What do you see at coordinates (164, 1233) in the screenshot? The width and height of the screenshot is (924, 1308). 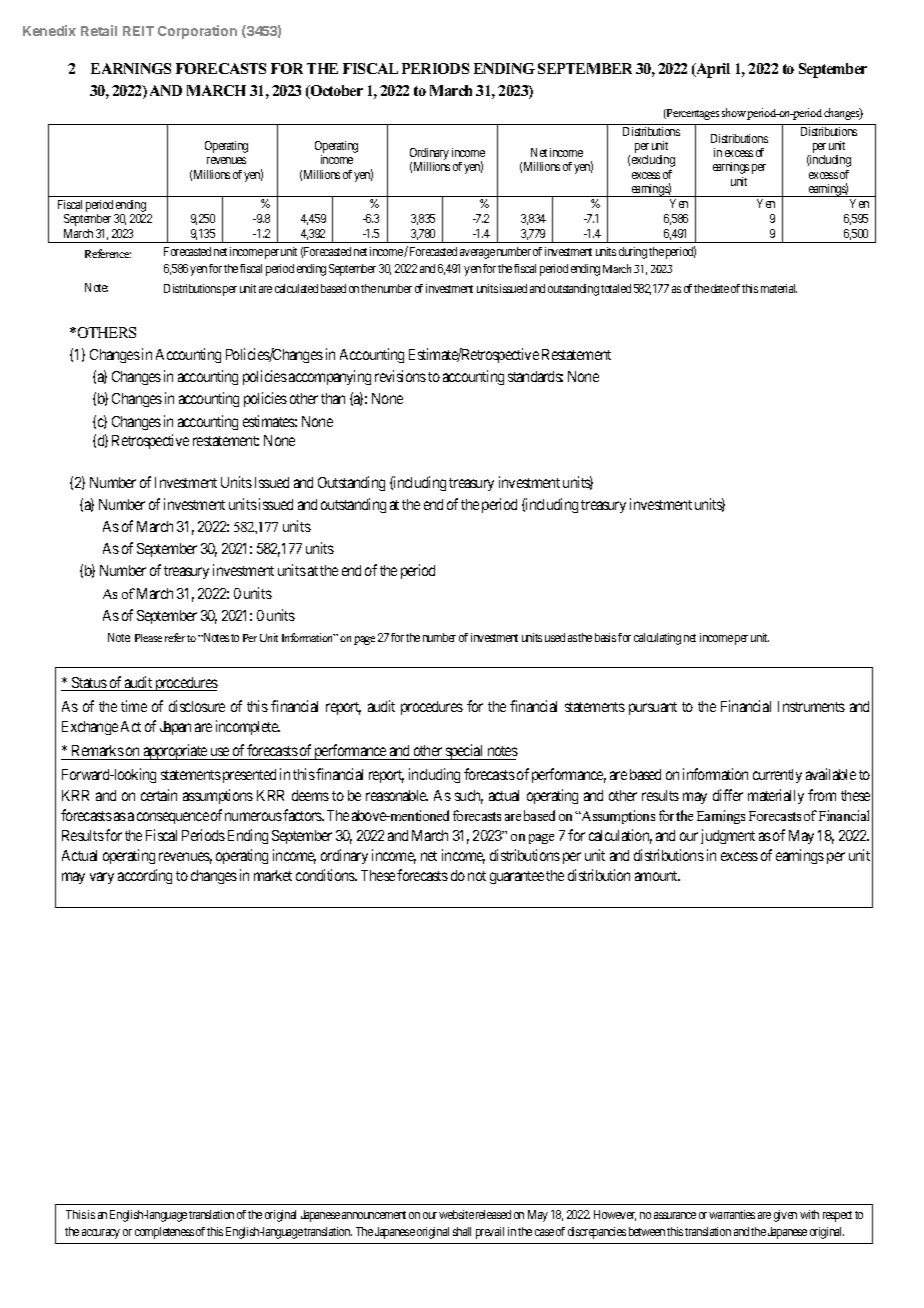 I see `completeness` at bounding box center [164, 1233].
